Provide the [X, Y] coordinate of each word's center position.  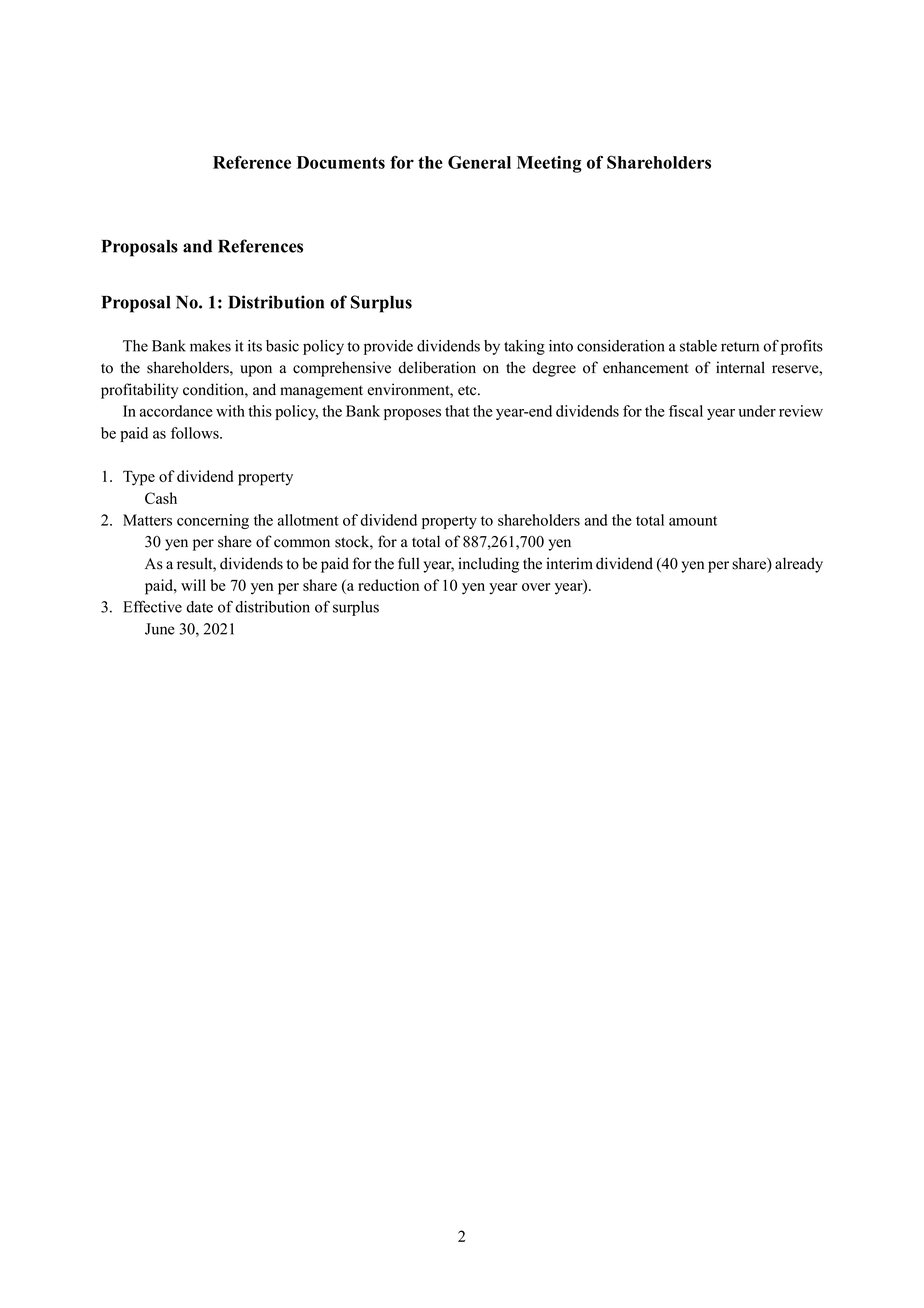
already [799, 565]
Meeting [549, 164]
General [479, 162]
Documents [341, 162]
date [199, 607]
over [536, 587]
